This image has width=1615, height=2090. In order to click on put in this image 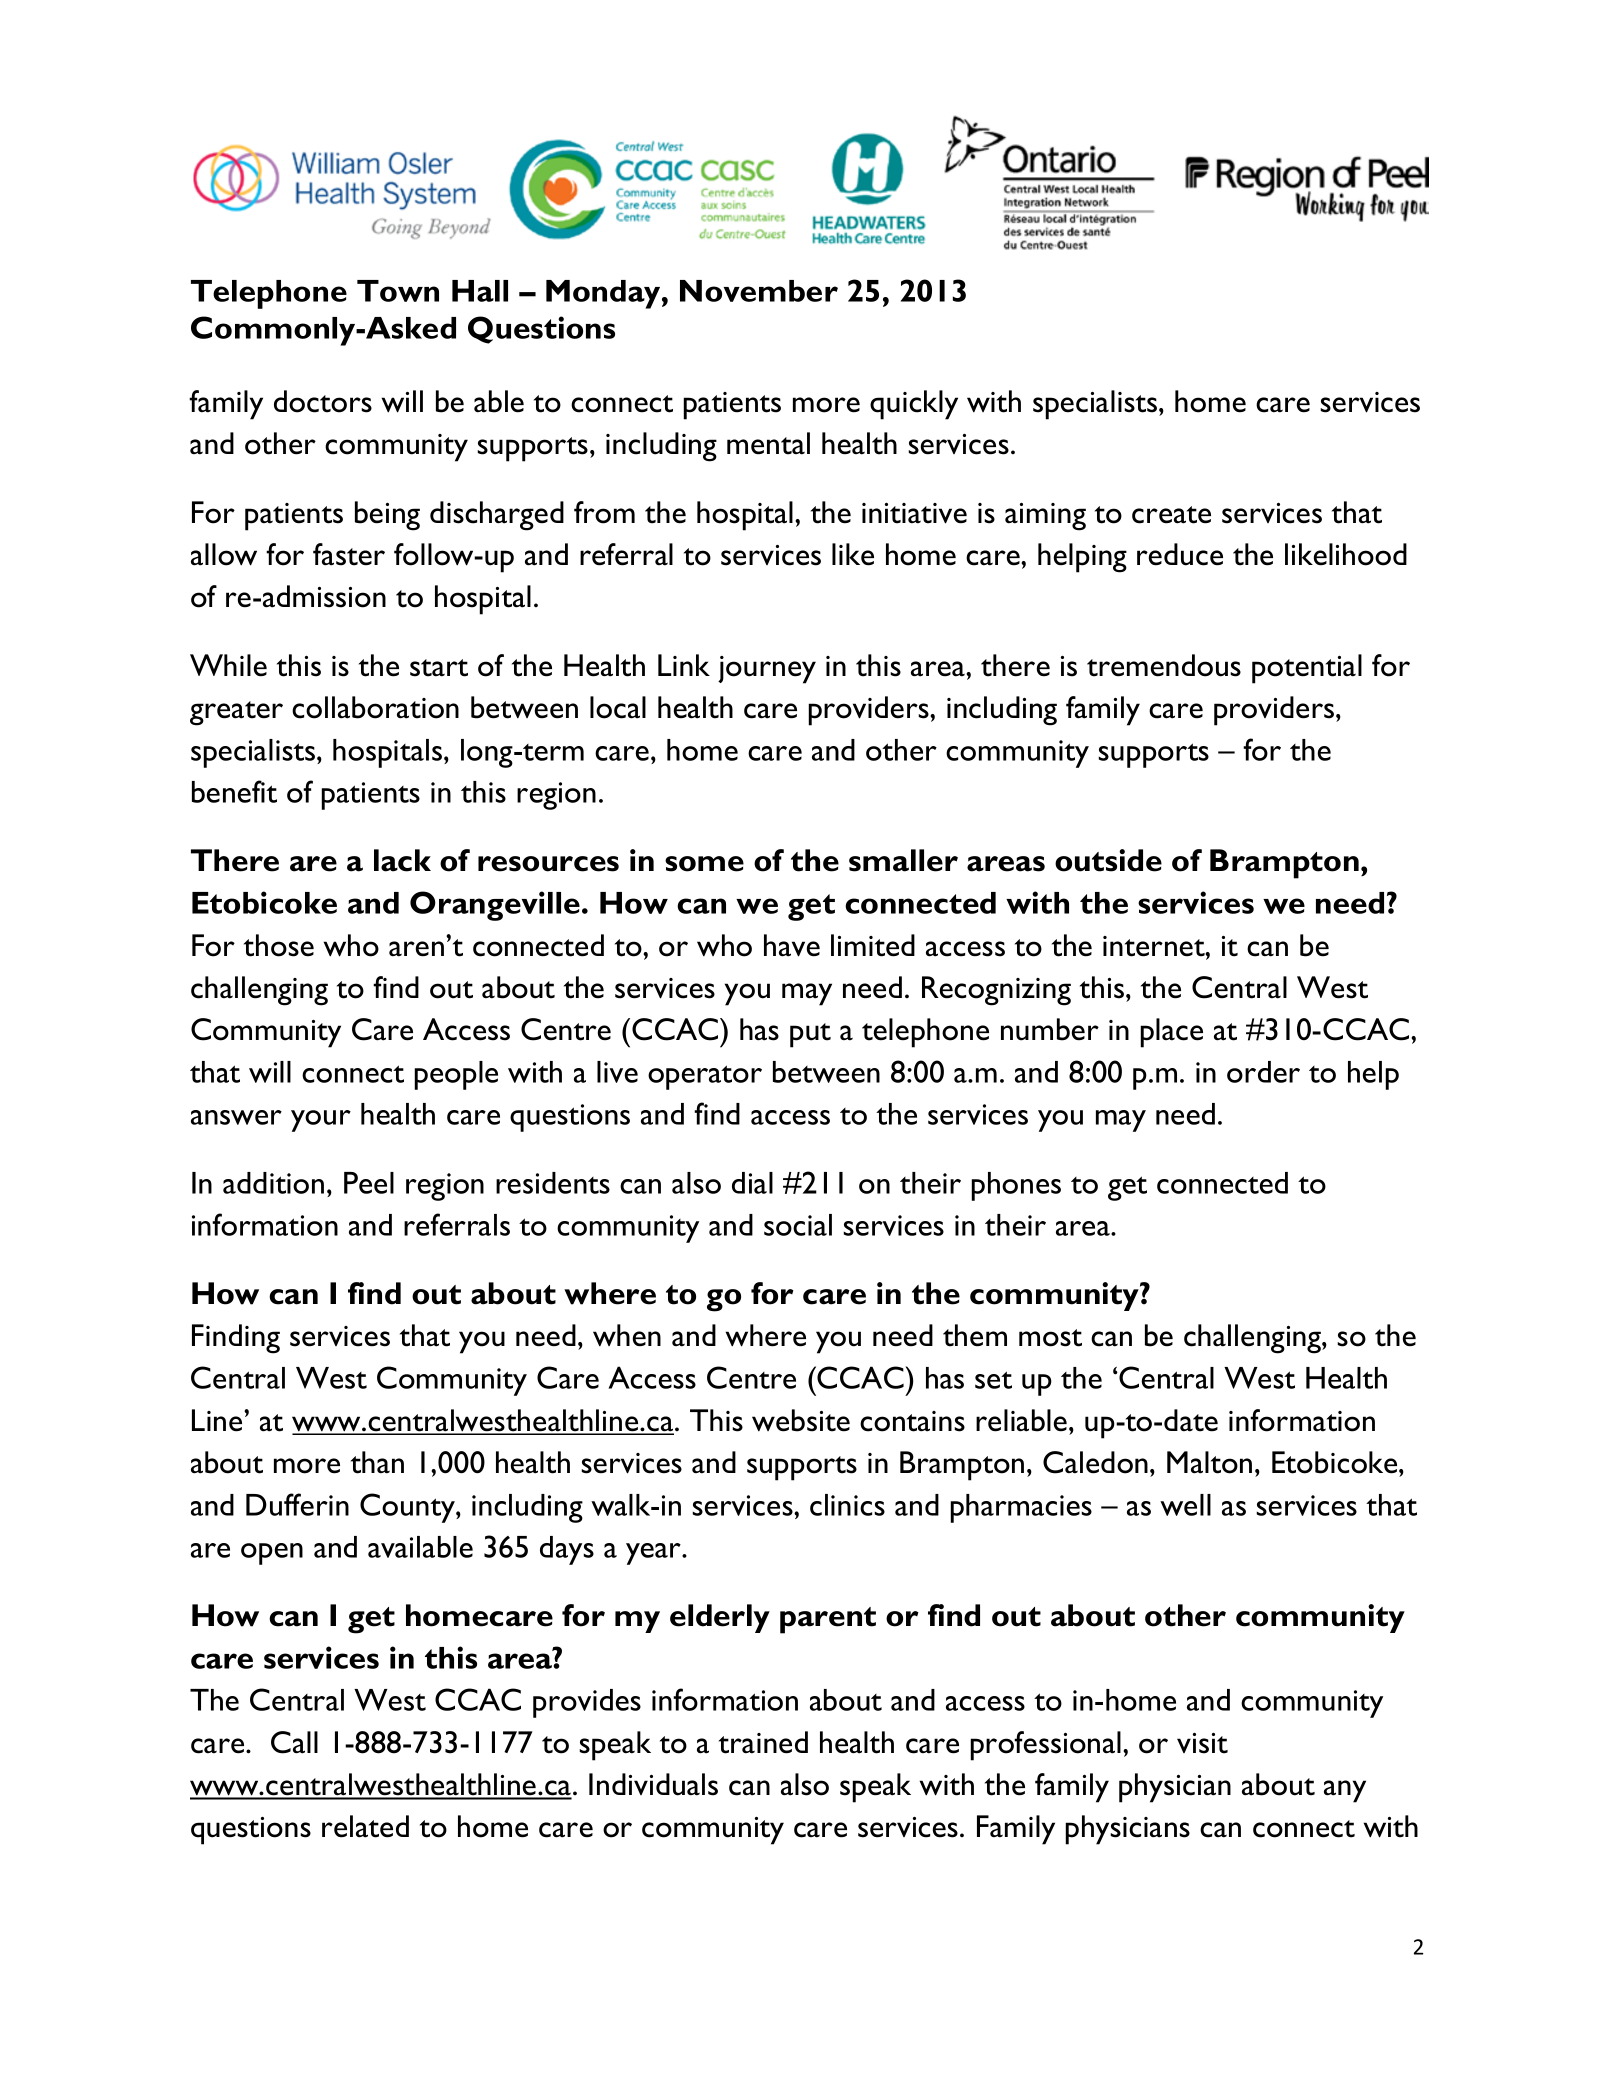, I will do `click(810, 1035)`.
